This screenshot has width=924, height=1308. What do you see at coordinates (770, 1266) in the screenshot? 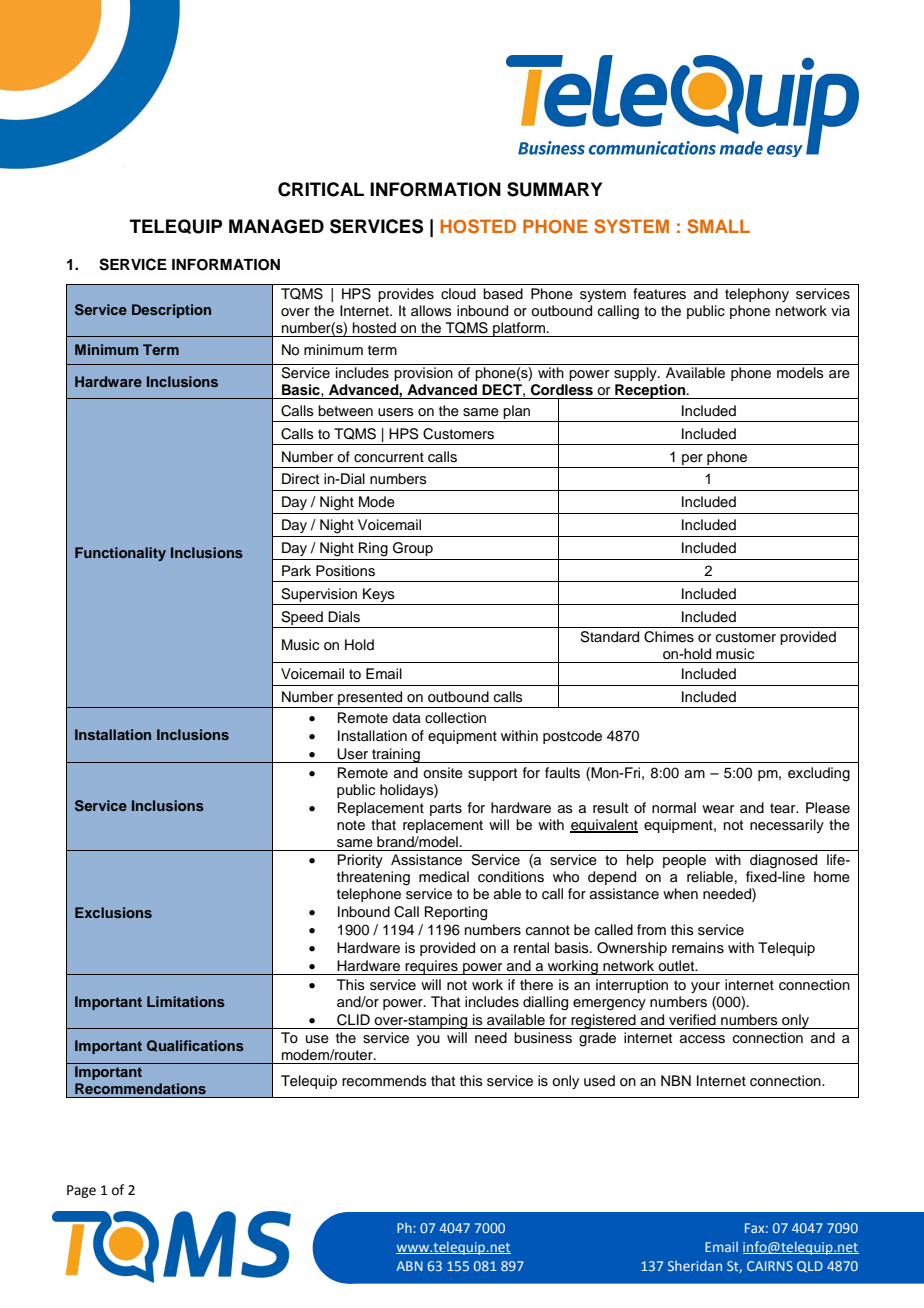
I see `CAIRNS` at bounding box center [770, 1266].
